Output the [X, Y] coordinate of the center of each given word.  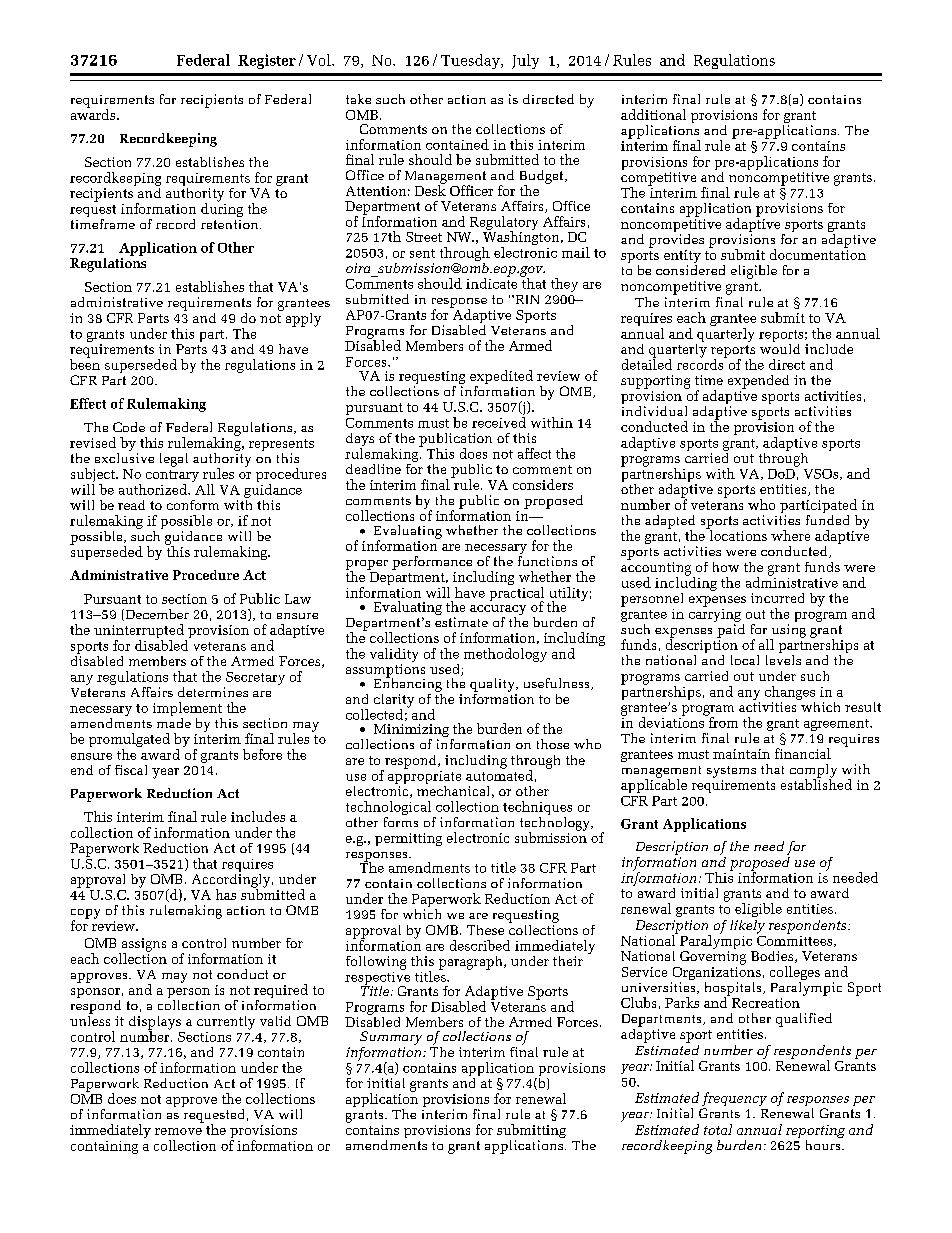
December [156, 615]
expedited [501, 378]
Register [267, 61]
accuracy [498, 611]
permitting [408, 839]
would [780, 347]
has [226, 894]
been [85, 363]
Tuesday [471, 61]
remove [178, 1131]
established [816, 783]
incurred [777, 598]
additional [653, 114]
